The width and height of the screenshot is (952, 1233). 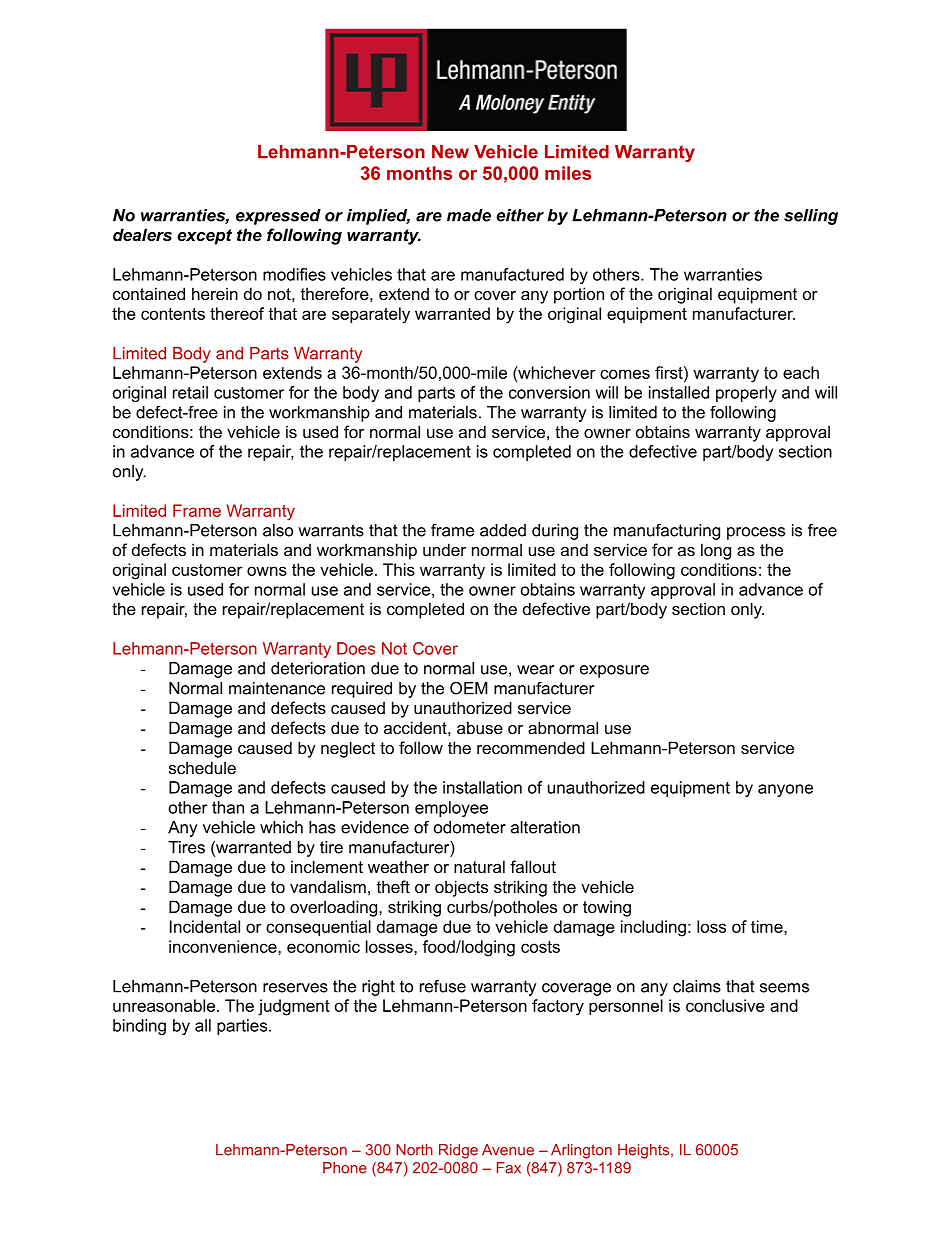 What do you see at coordinates (469, 688) in the screenshot?
I see `OEM` at bounding box center [469, 688].
